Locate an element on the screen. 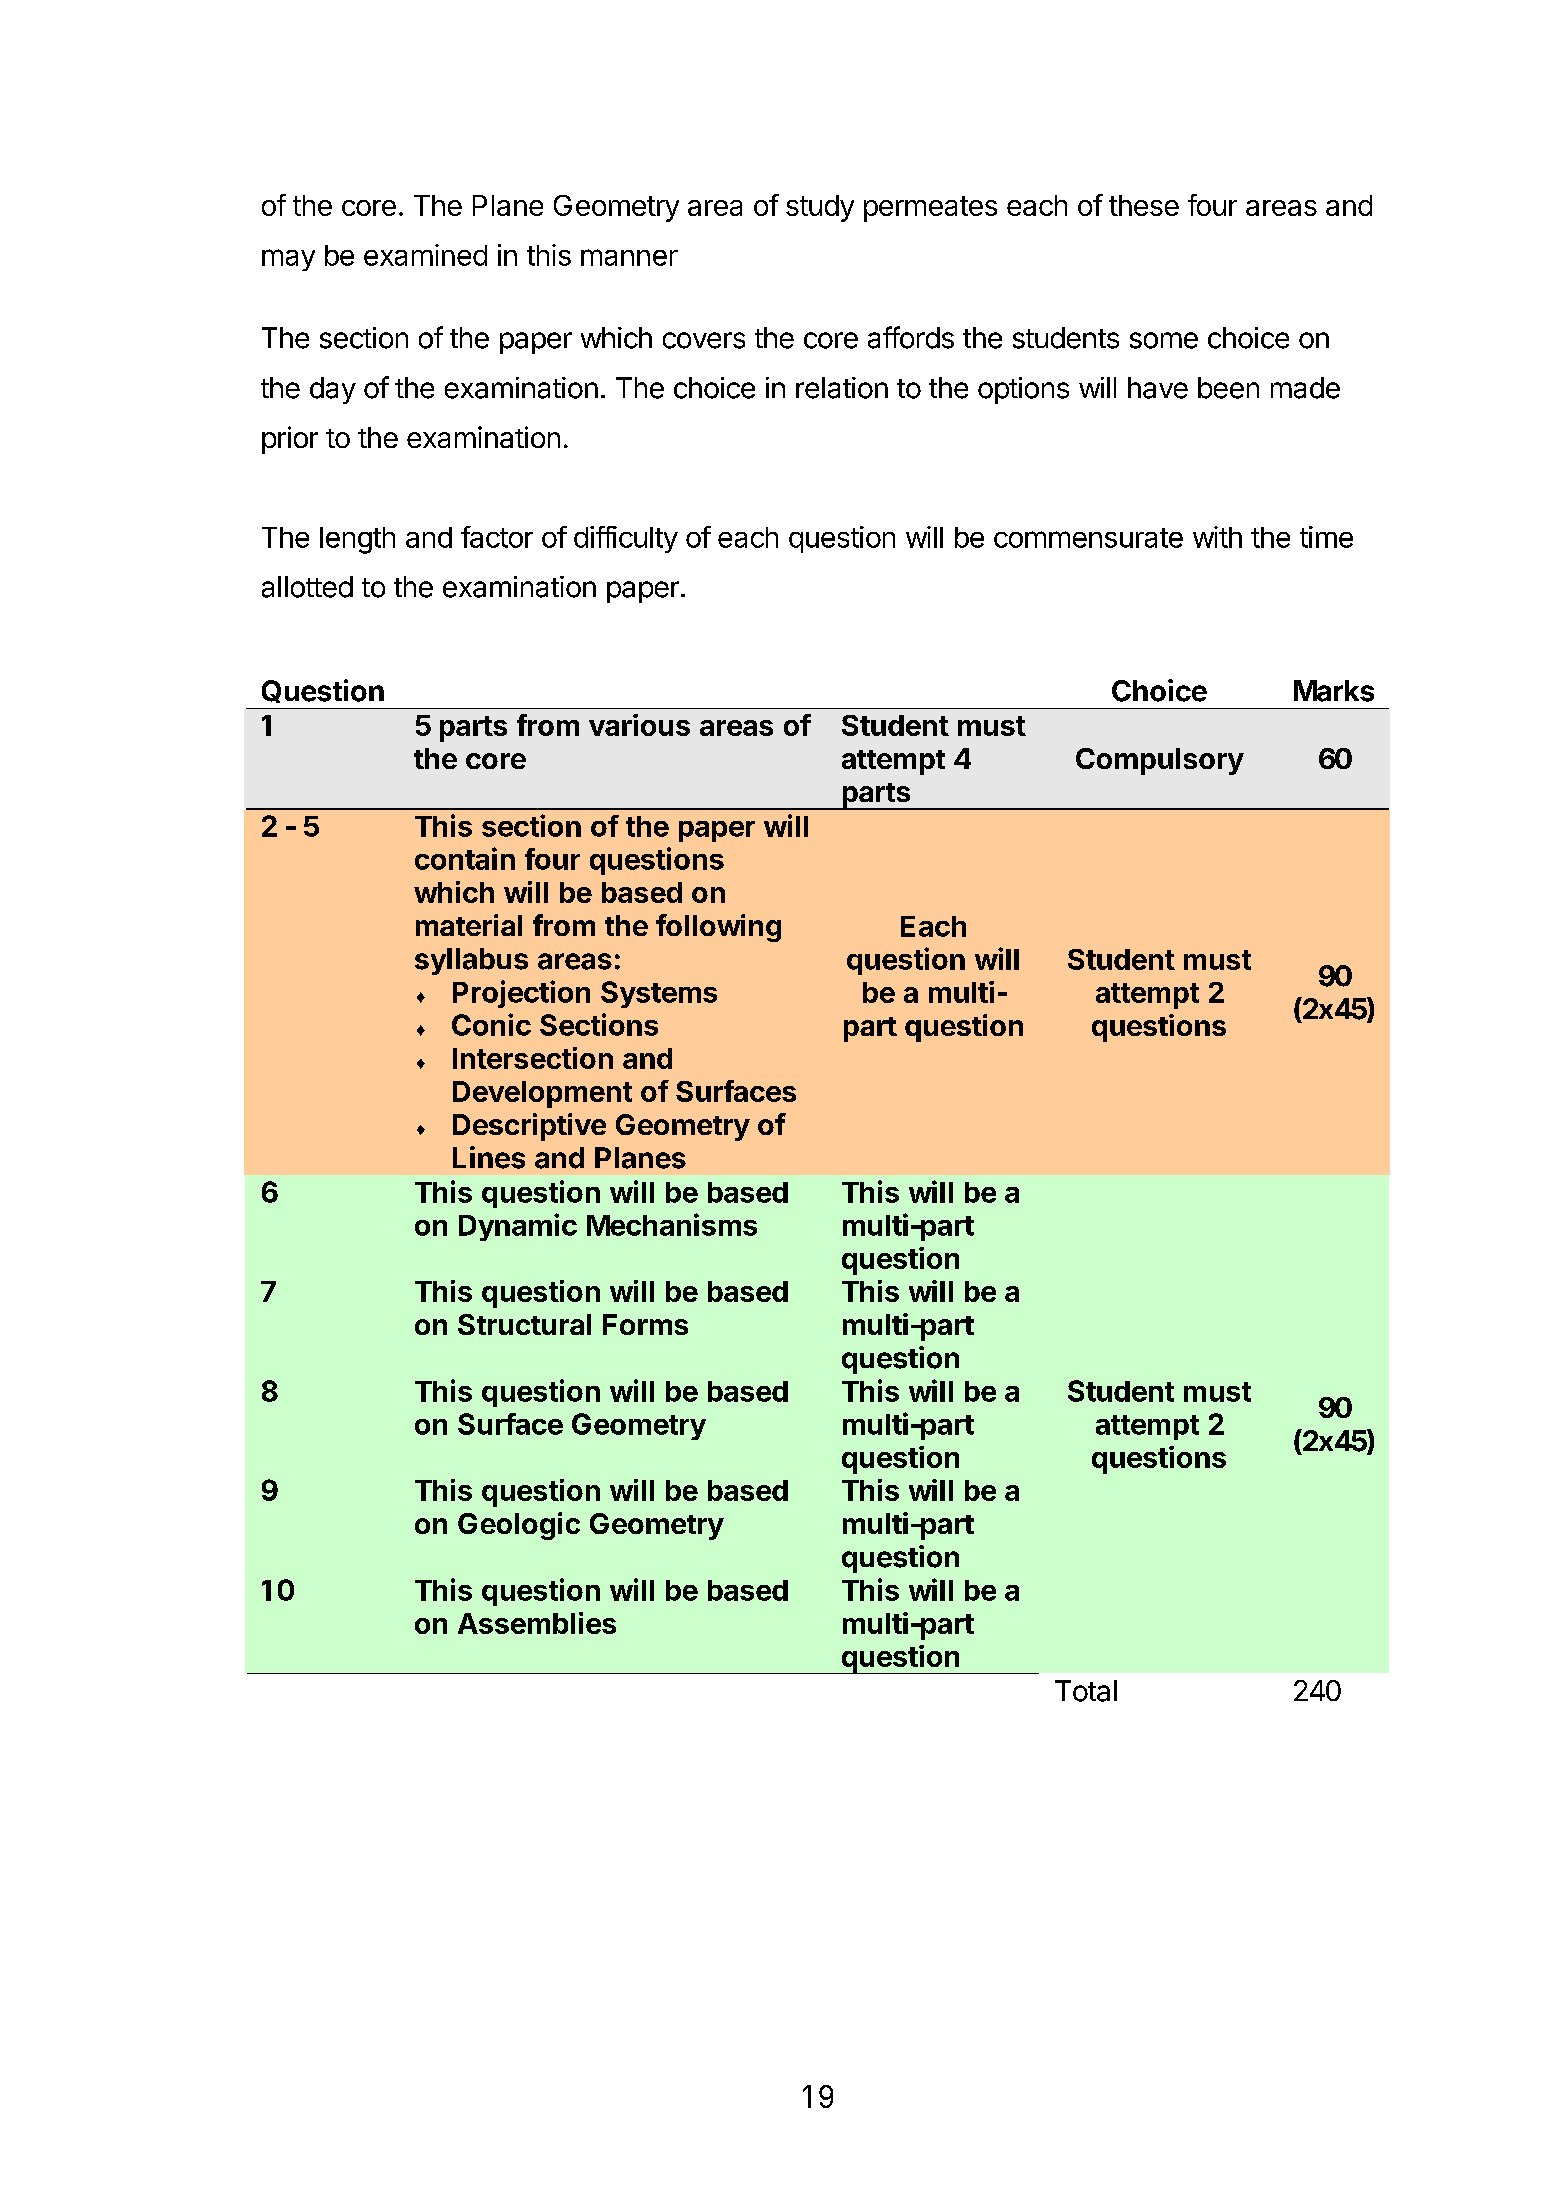  study is located at coordinates (820, 208).
